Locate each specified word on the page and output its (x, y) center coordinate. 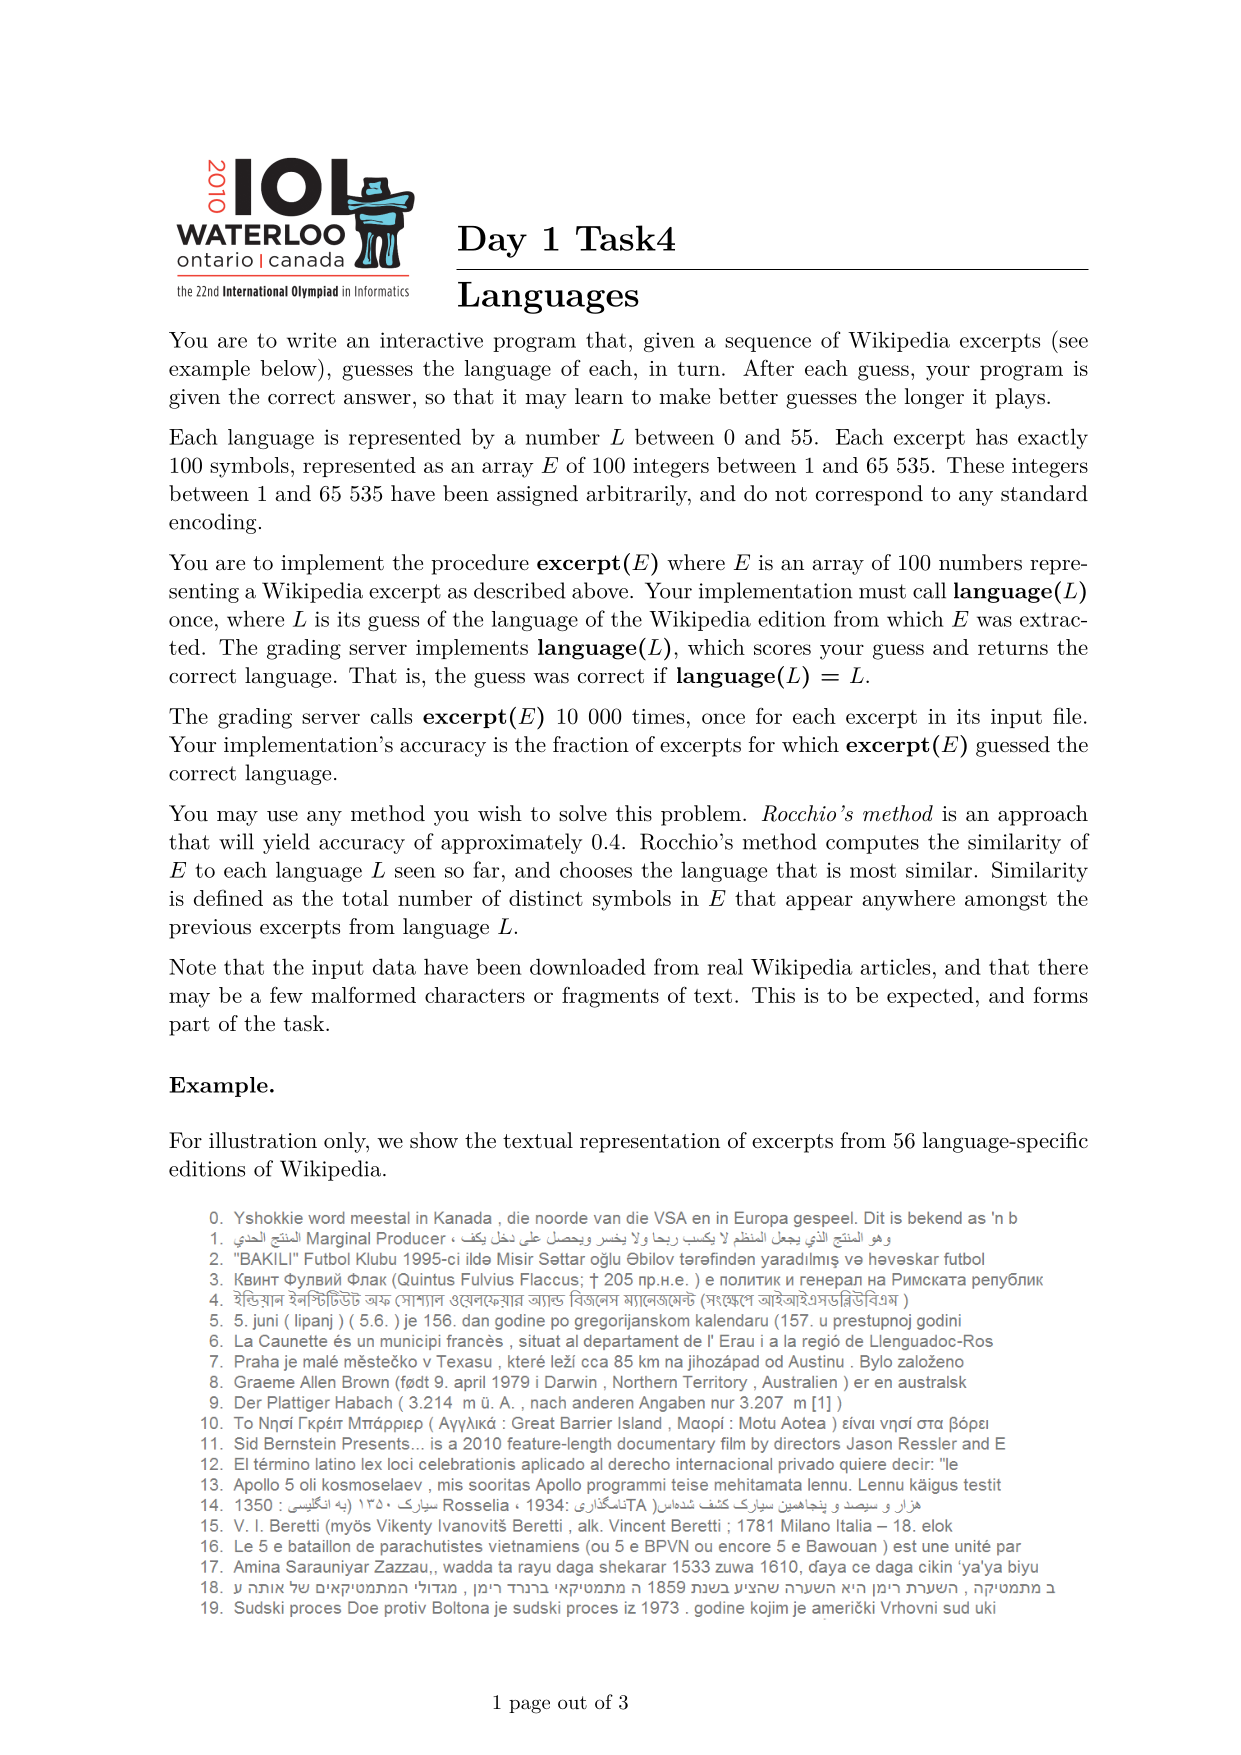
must (882, 591)
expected (930, 997)
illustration (263, 1140)
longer (934, 398)
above (600, 590)
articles (895, 966)
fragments (610, 997)
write (311, 340)
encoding (212, 523)
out (572, 1702)
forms (1061, 995)
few (286, 994)
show (434, 1140)
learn (599, 396)
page (529, 1706)
